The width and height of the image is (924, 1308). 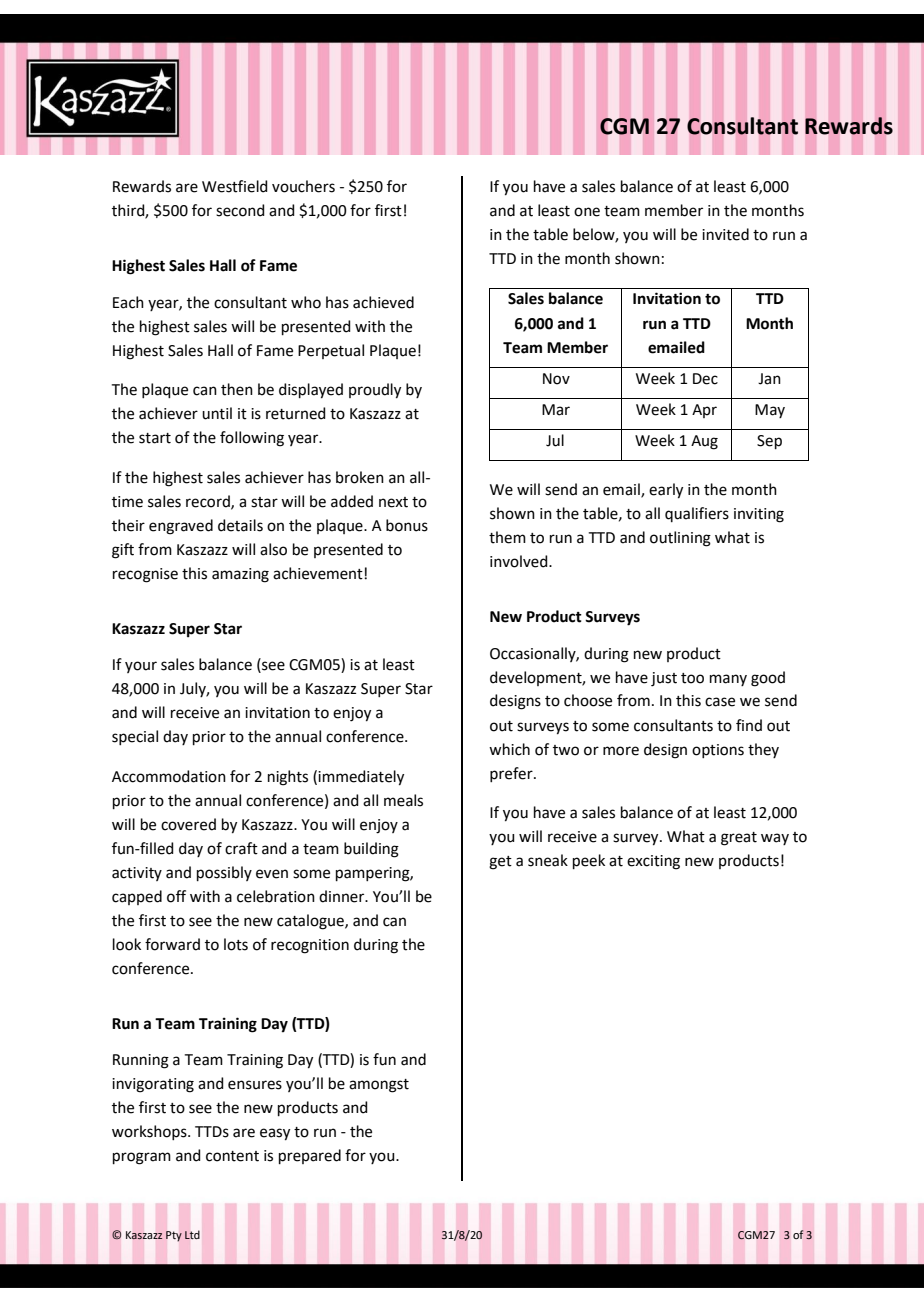 I want to click on achieved, so click(x=383, y=302).
